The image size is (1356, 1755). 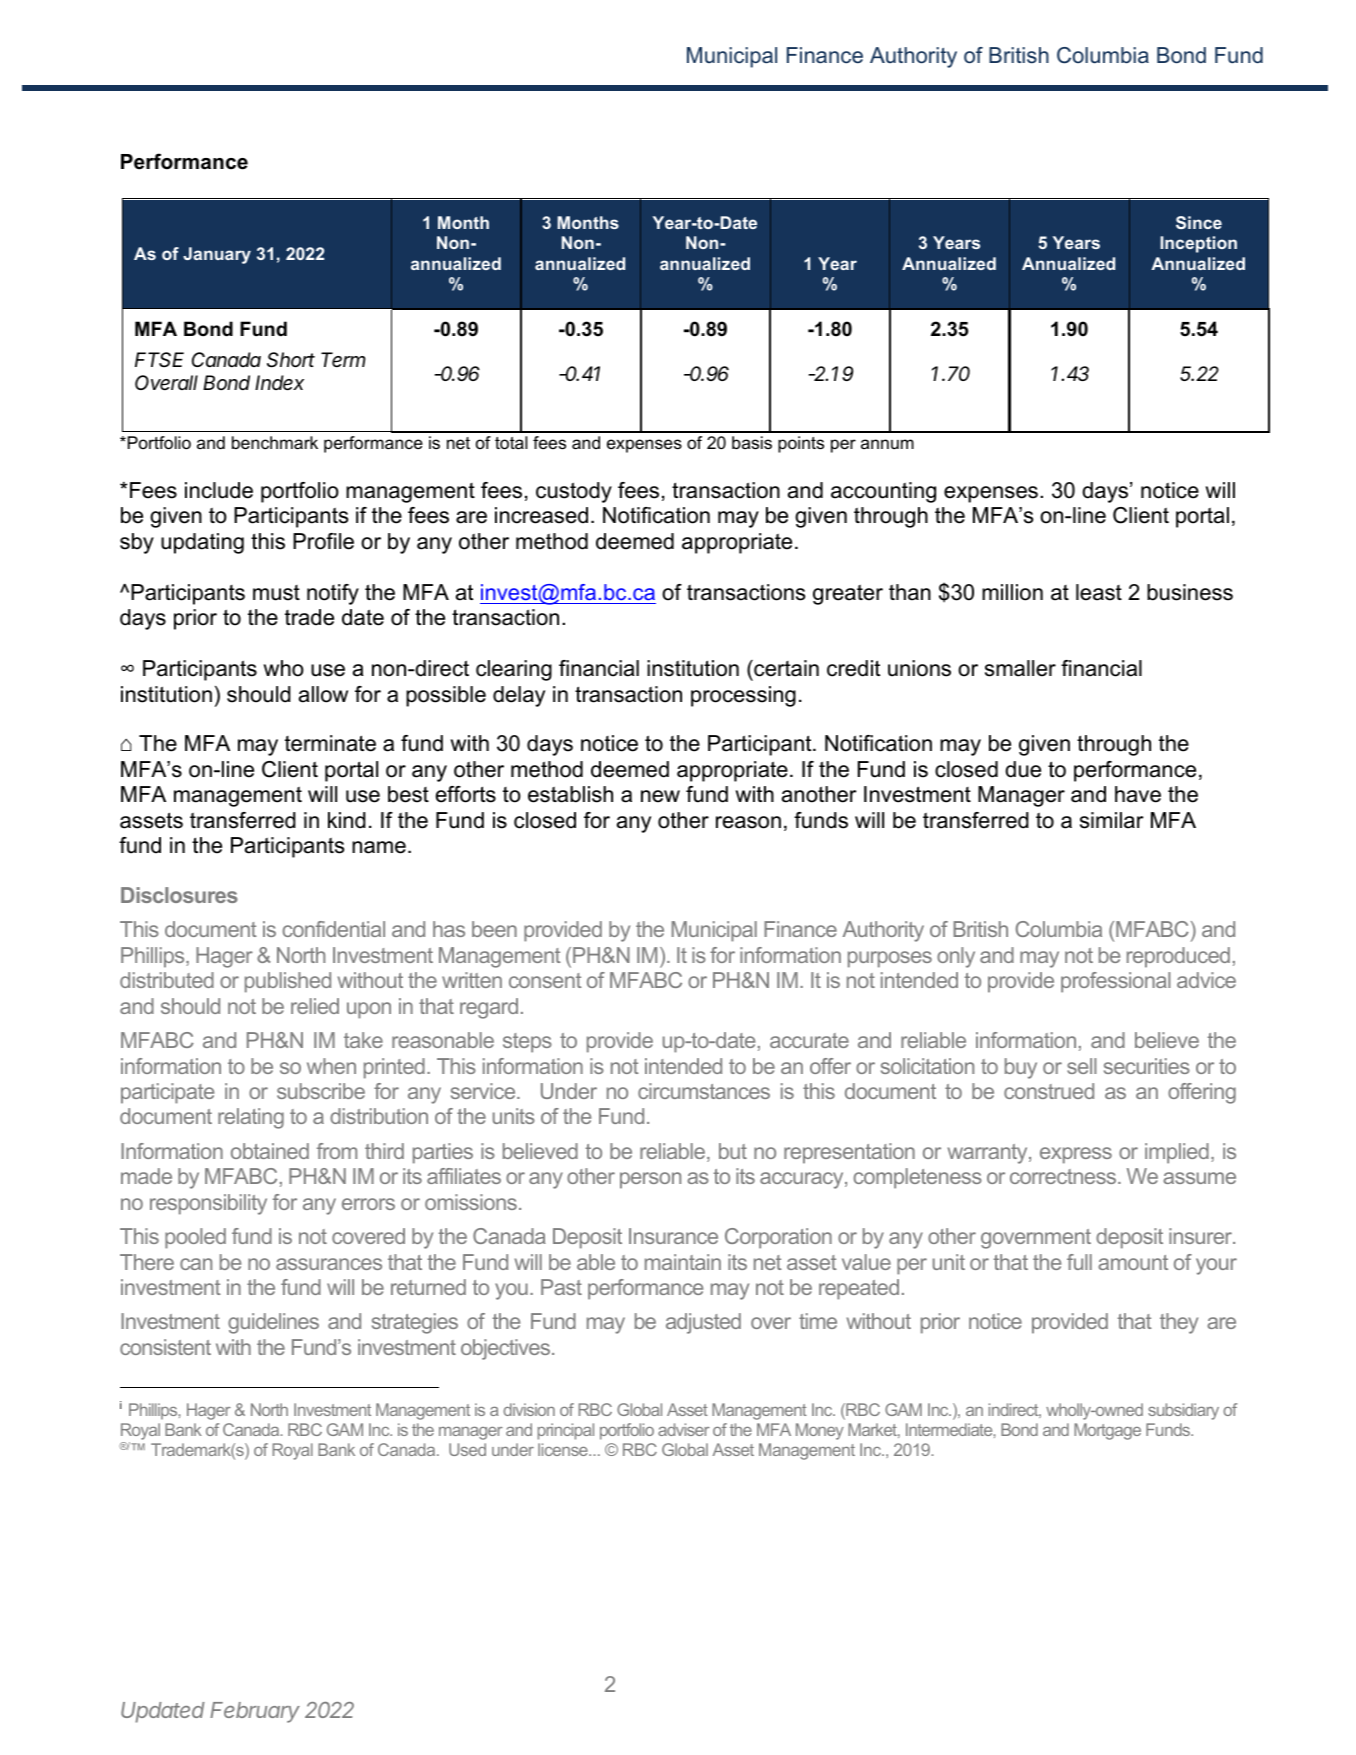 What do you see at coordinates (255, 1712) in the screenshot?
I see `February` at bounding box center [255, 1712].
